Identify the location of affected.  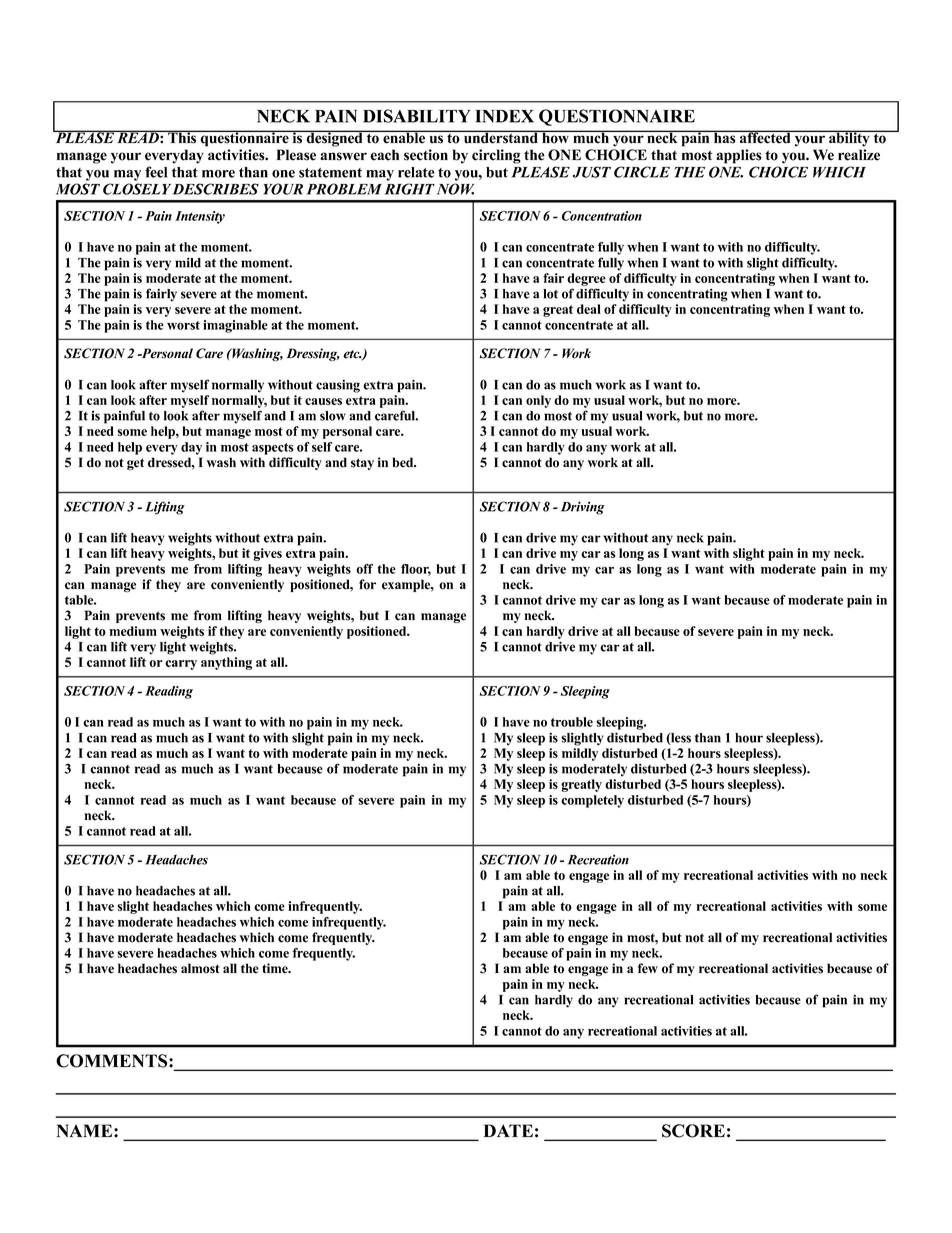
(765, 137).
